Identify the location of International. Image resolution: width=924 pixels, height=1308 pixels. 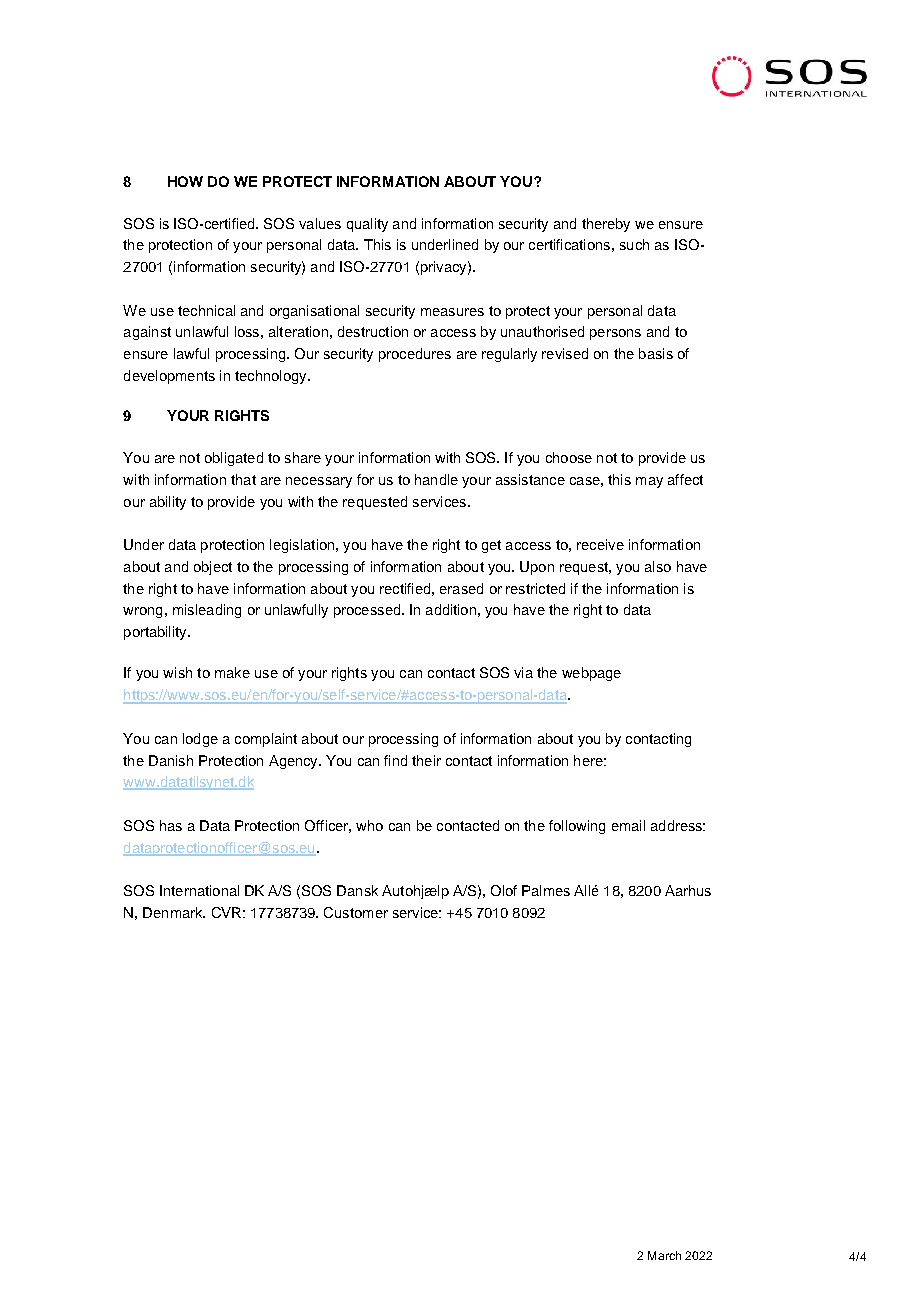
(199, 890).
